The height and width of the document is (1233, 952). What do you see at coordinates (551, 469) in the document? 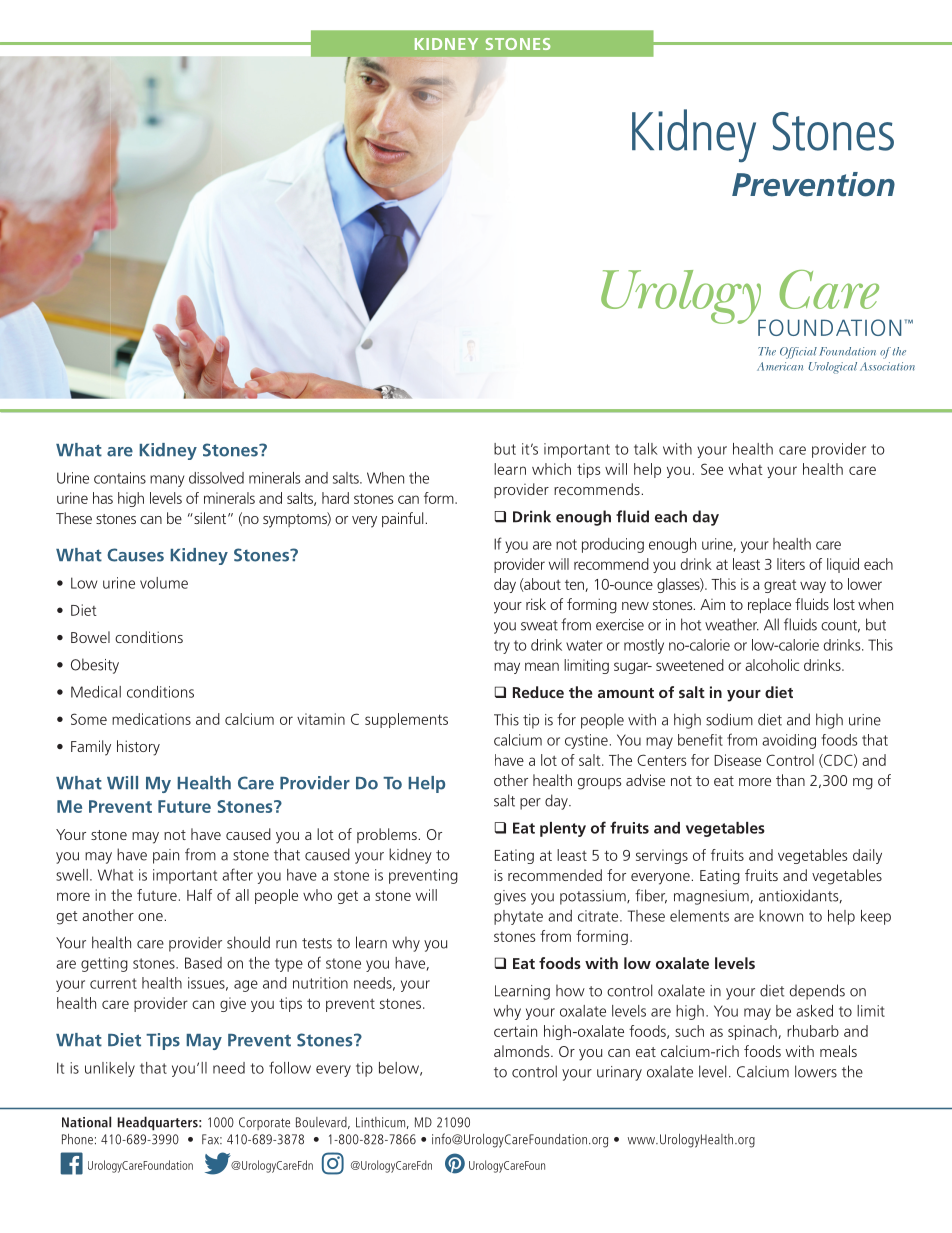
I see `which` at bounding box center [551, 469].
